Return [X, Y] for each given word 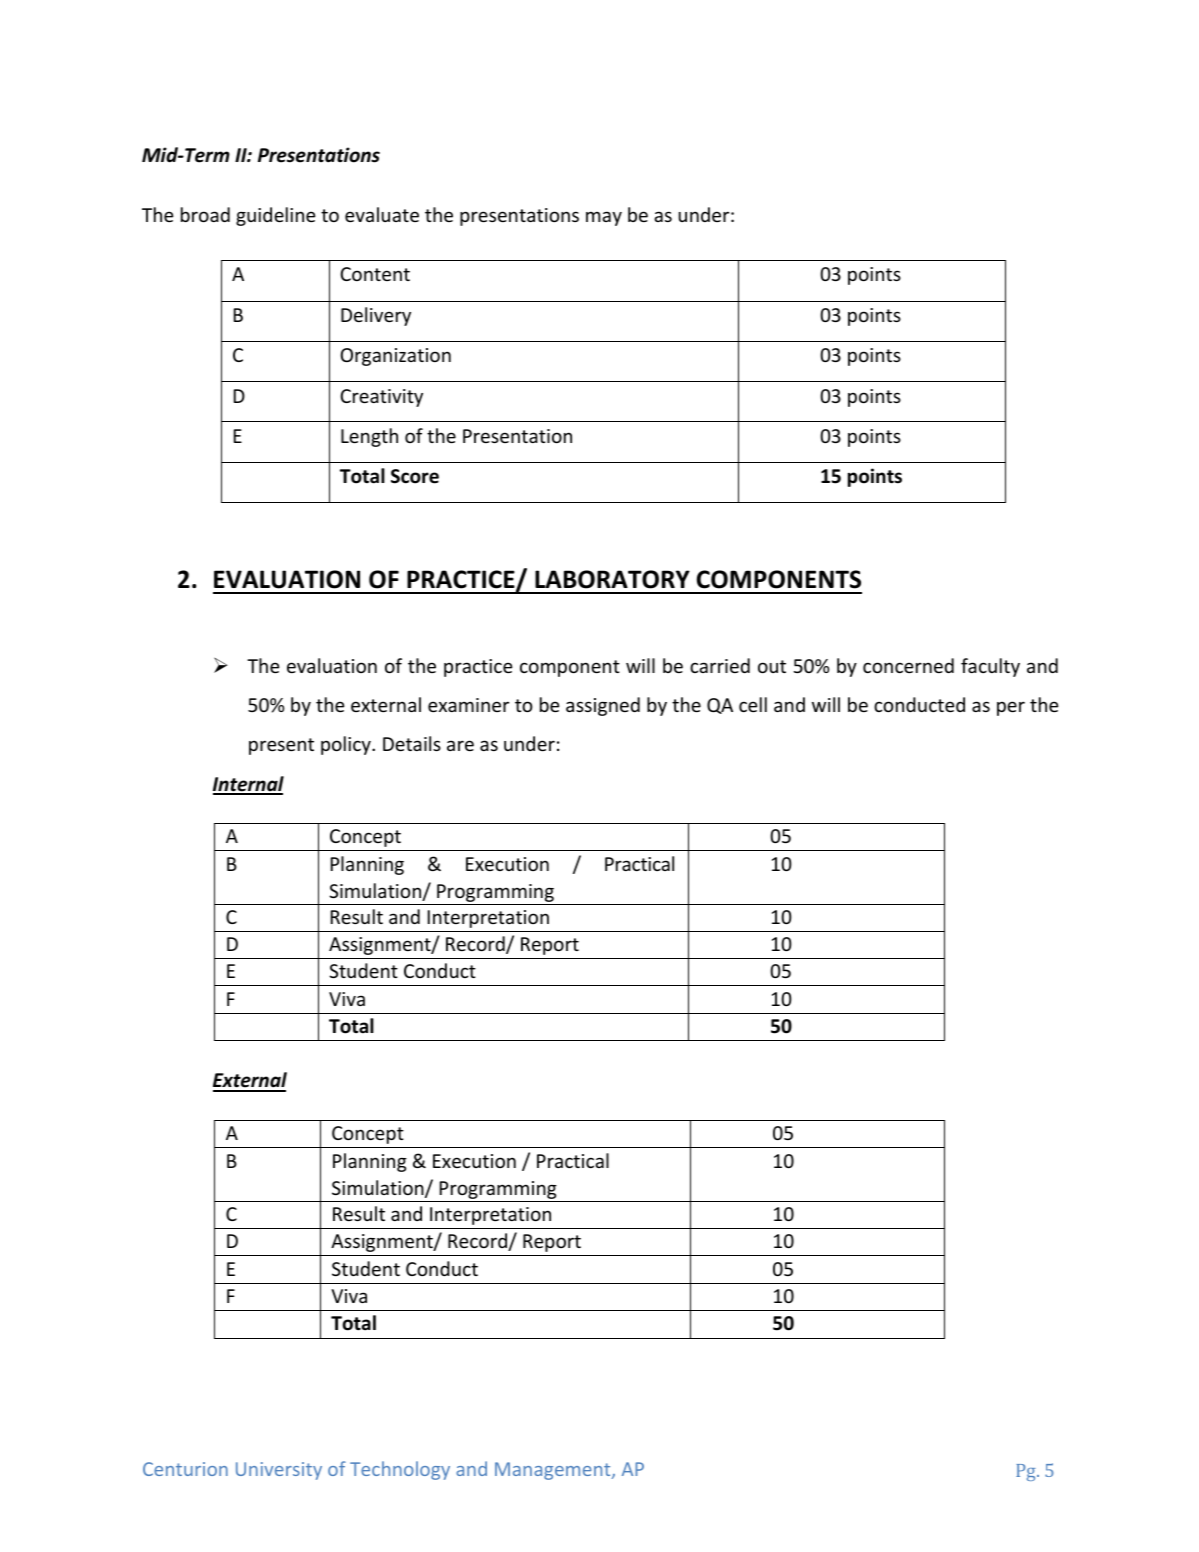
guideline [275, 216]
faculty [990, 667]
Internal [248, 785]
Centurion [185, 1469]
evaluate [382, 214]
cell [753, 704]
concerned [908, 665]
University [279, 1471]
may [604, 218]
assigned [603, 706]
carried [720, 665]
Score [415, 476]
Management [554, 1471]
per [1011, 708]
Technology [400, 1470]
